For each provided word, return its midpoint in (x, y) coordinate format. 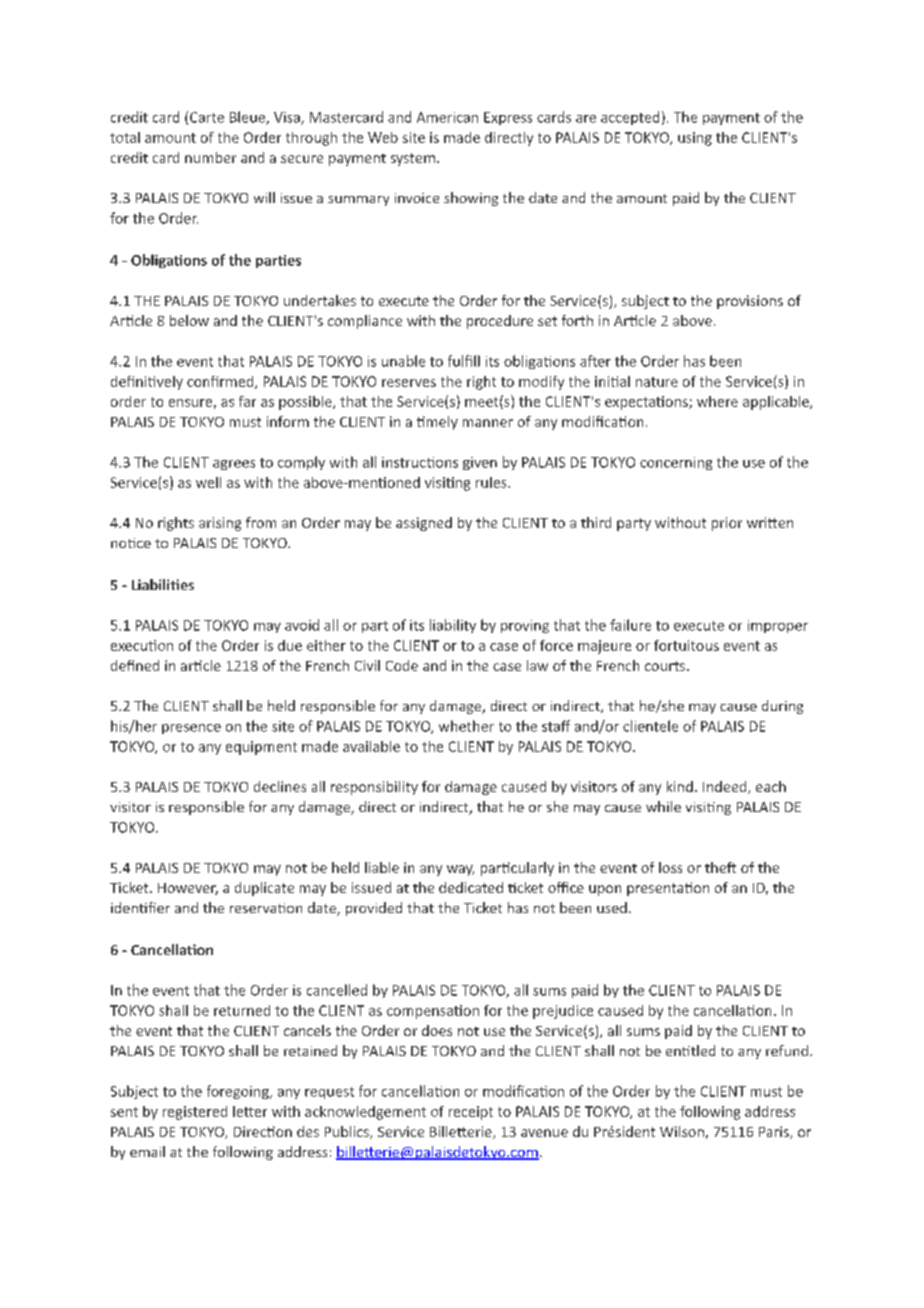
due (290, 645)
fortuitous (686, 645)
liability (453, 626)
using (695, 139)
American (447, 117)
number (210, 157)
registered (195, 1113)
